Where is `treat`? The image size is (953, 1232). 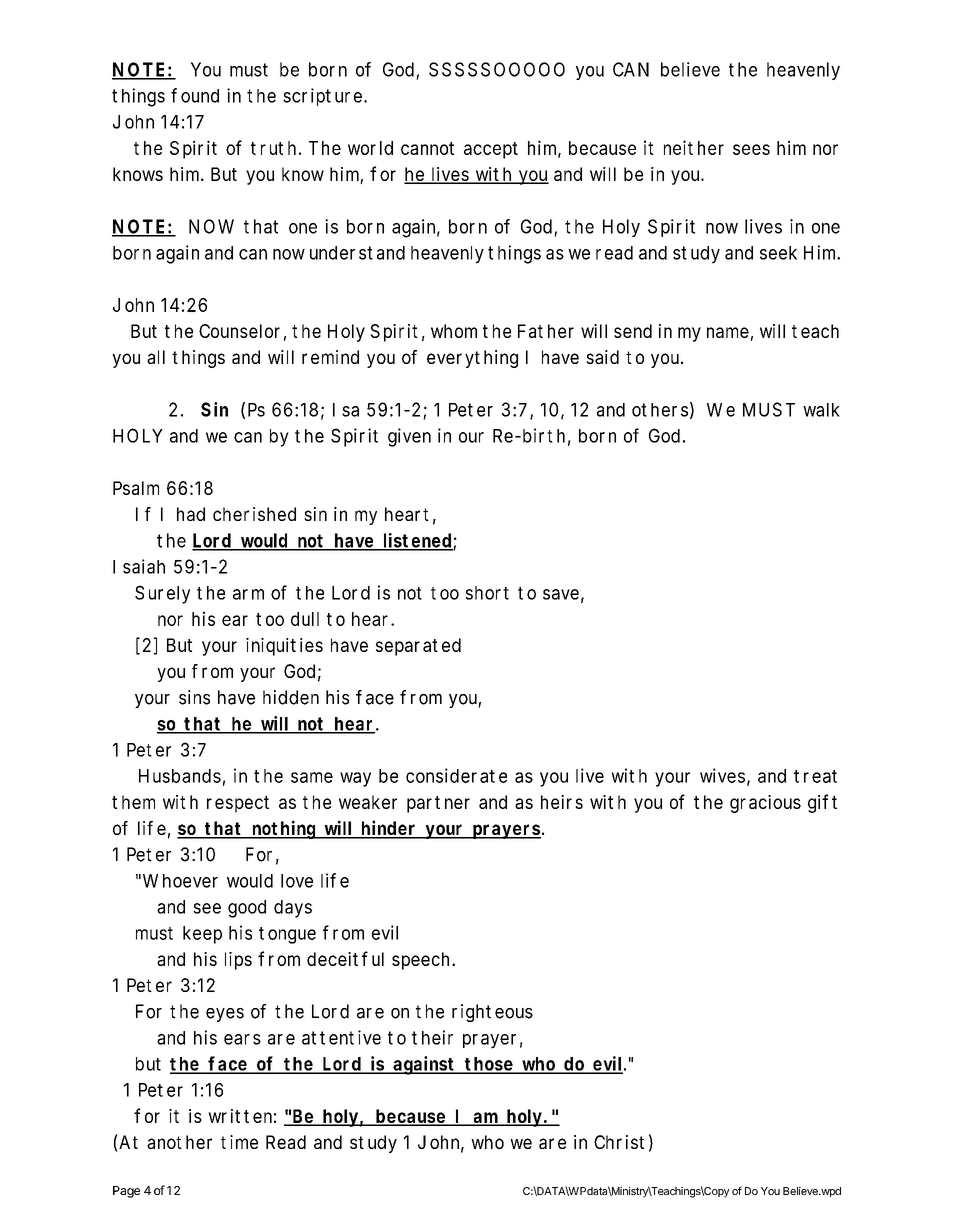 treat is located at coordinates (815, 776).
